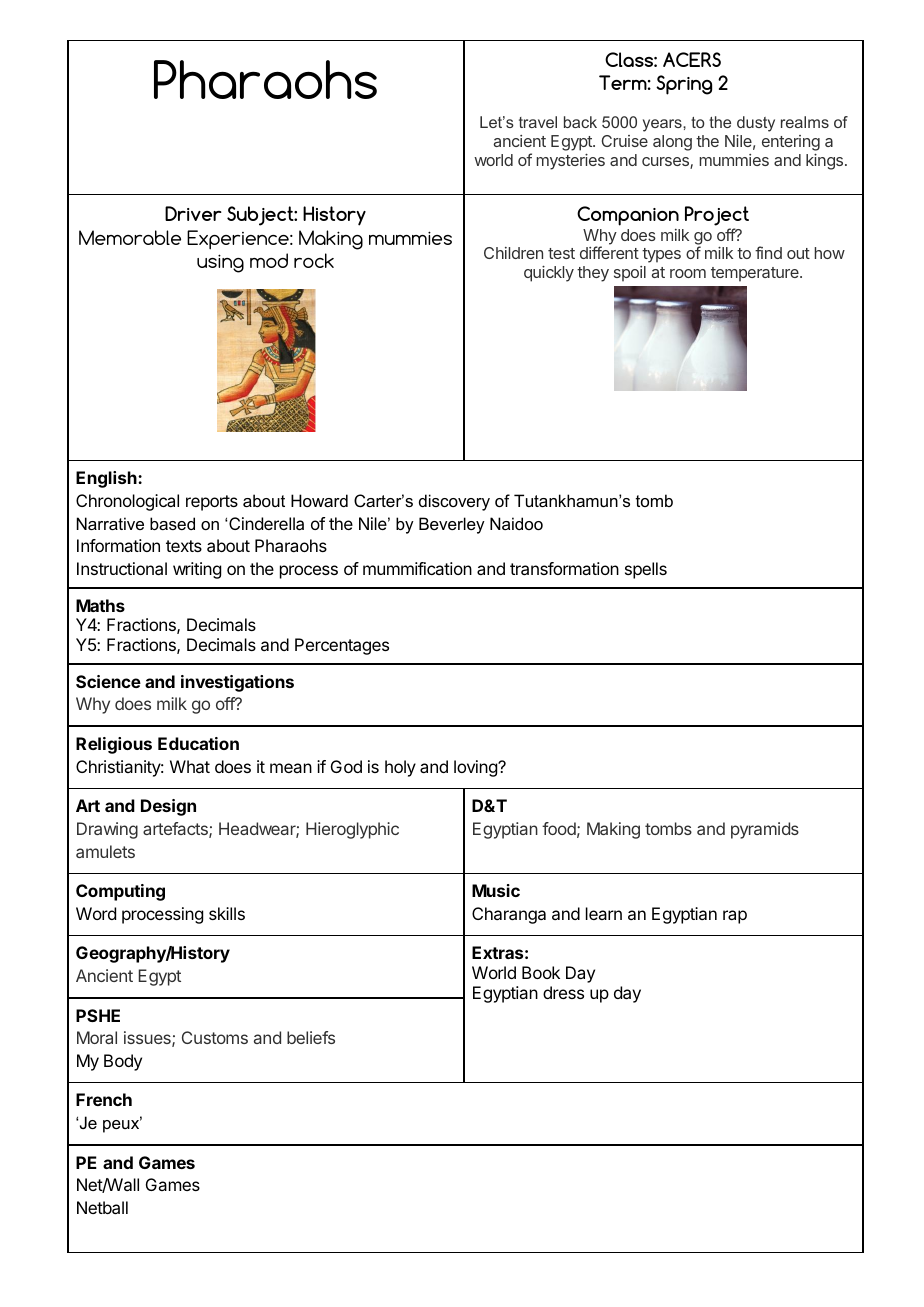  What do you see at coordinates (756, 124) in the page?
I see `dusty` at bounding box center [756, 124].
